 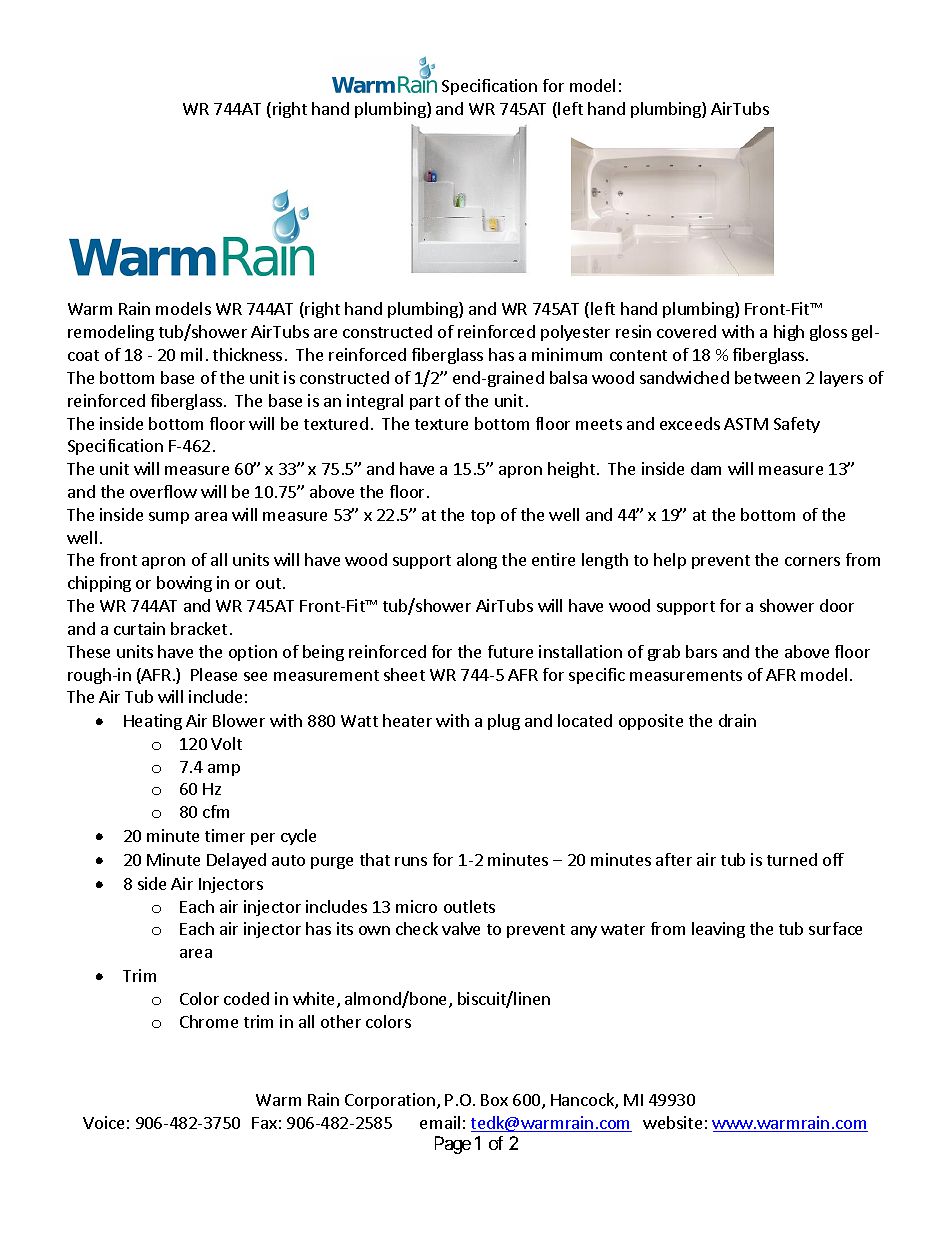 I want to click on Delayed, so click(x=236, y=861).
